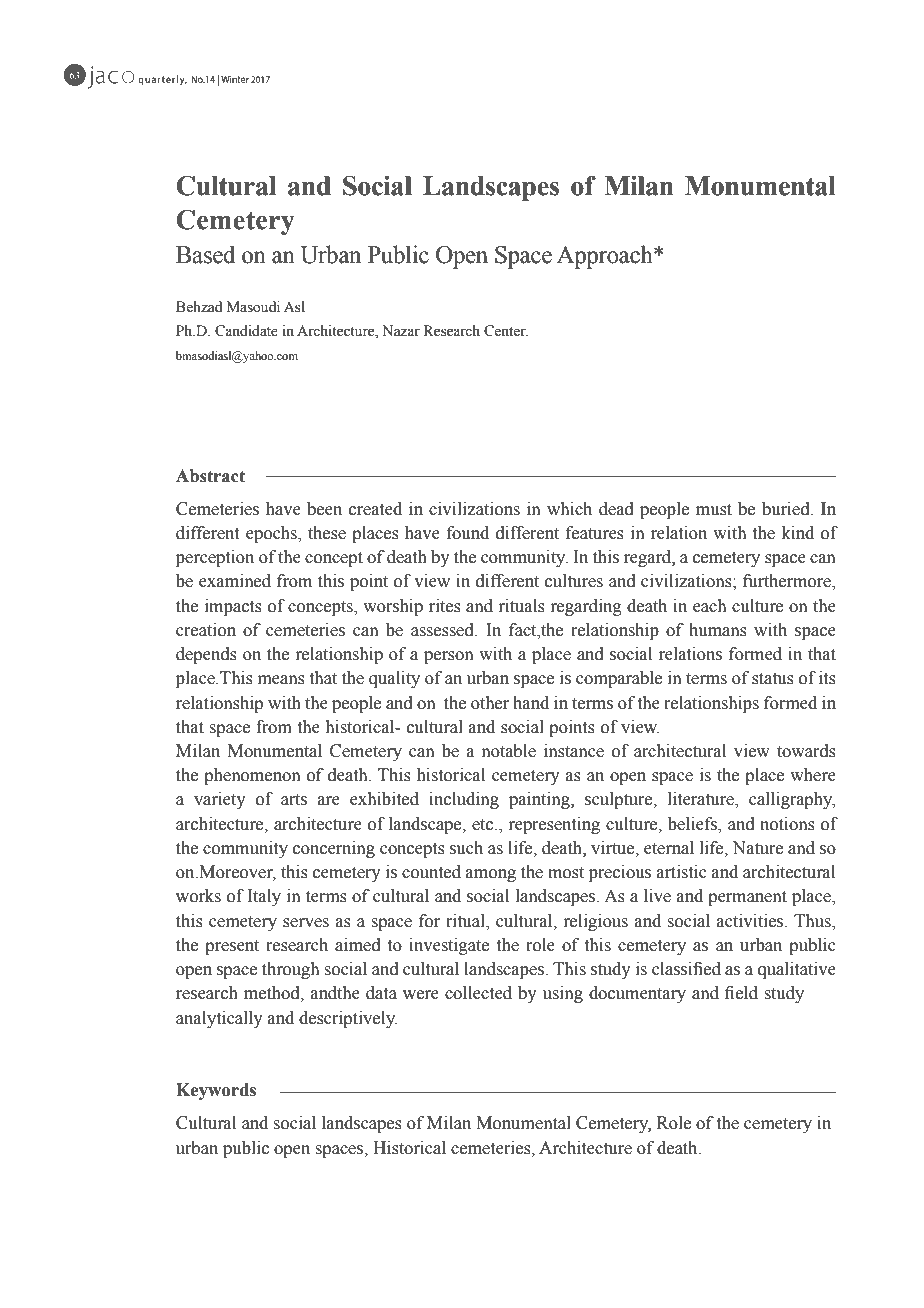  I want to click on phenomenon, so click(252, 776).
